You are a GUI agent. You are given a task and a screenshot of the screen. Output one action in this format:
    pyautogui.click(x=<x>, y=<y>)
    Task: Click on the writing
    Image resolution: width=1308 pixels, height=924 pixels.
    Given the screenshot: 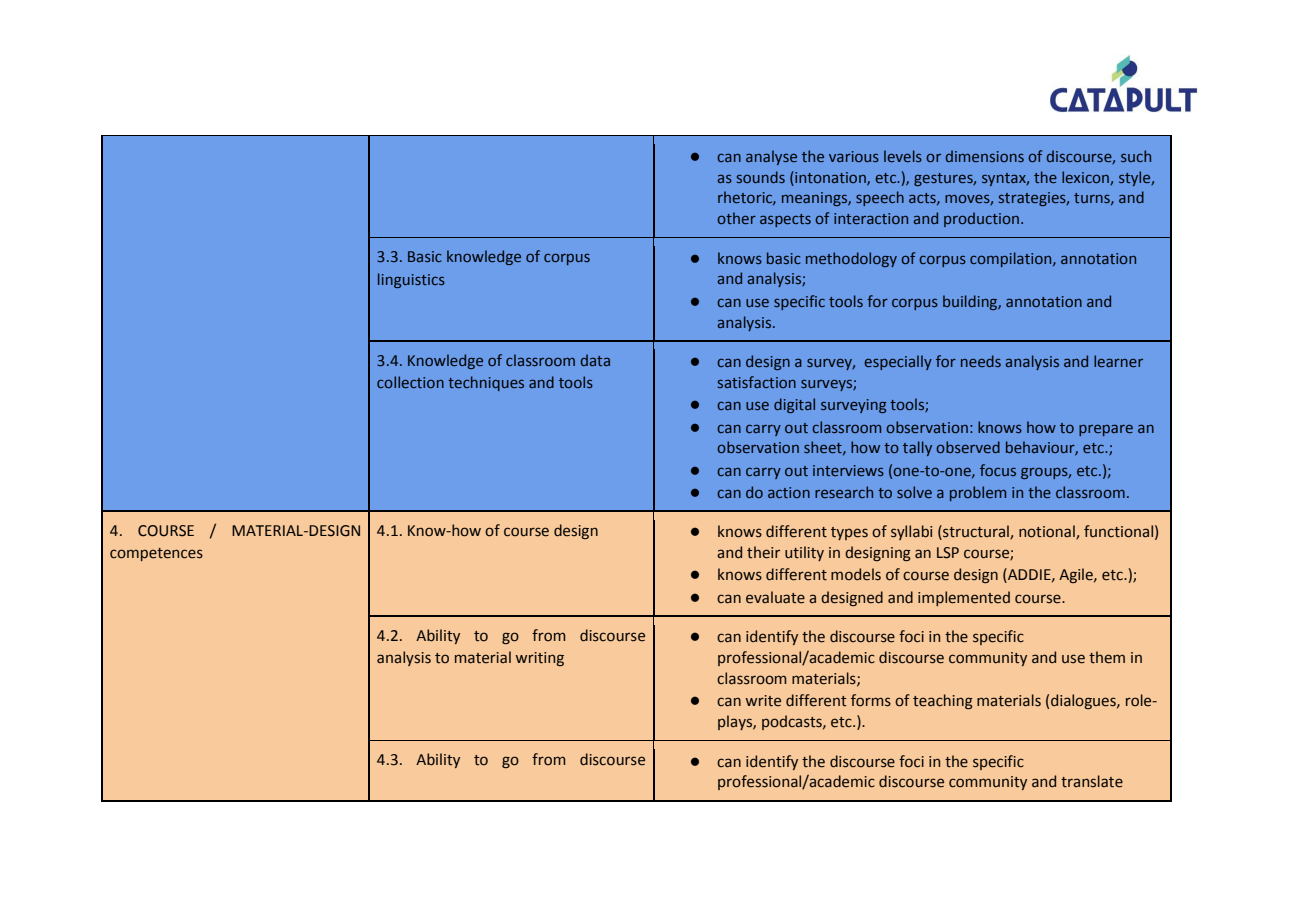 What is the action you would take?
    pyautogui.click(x=539, y=659)
